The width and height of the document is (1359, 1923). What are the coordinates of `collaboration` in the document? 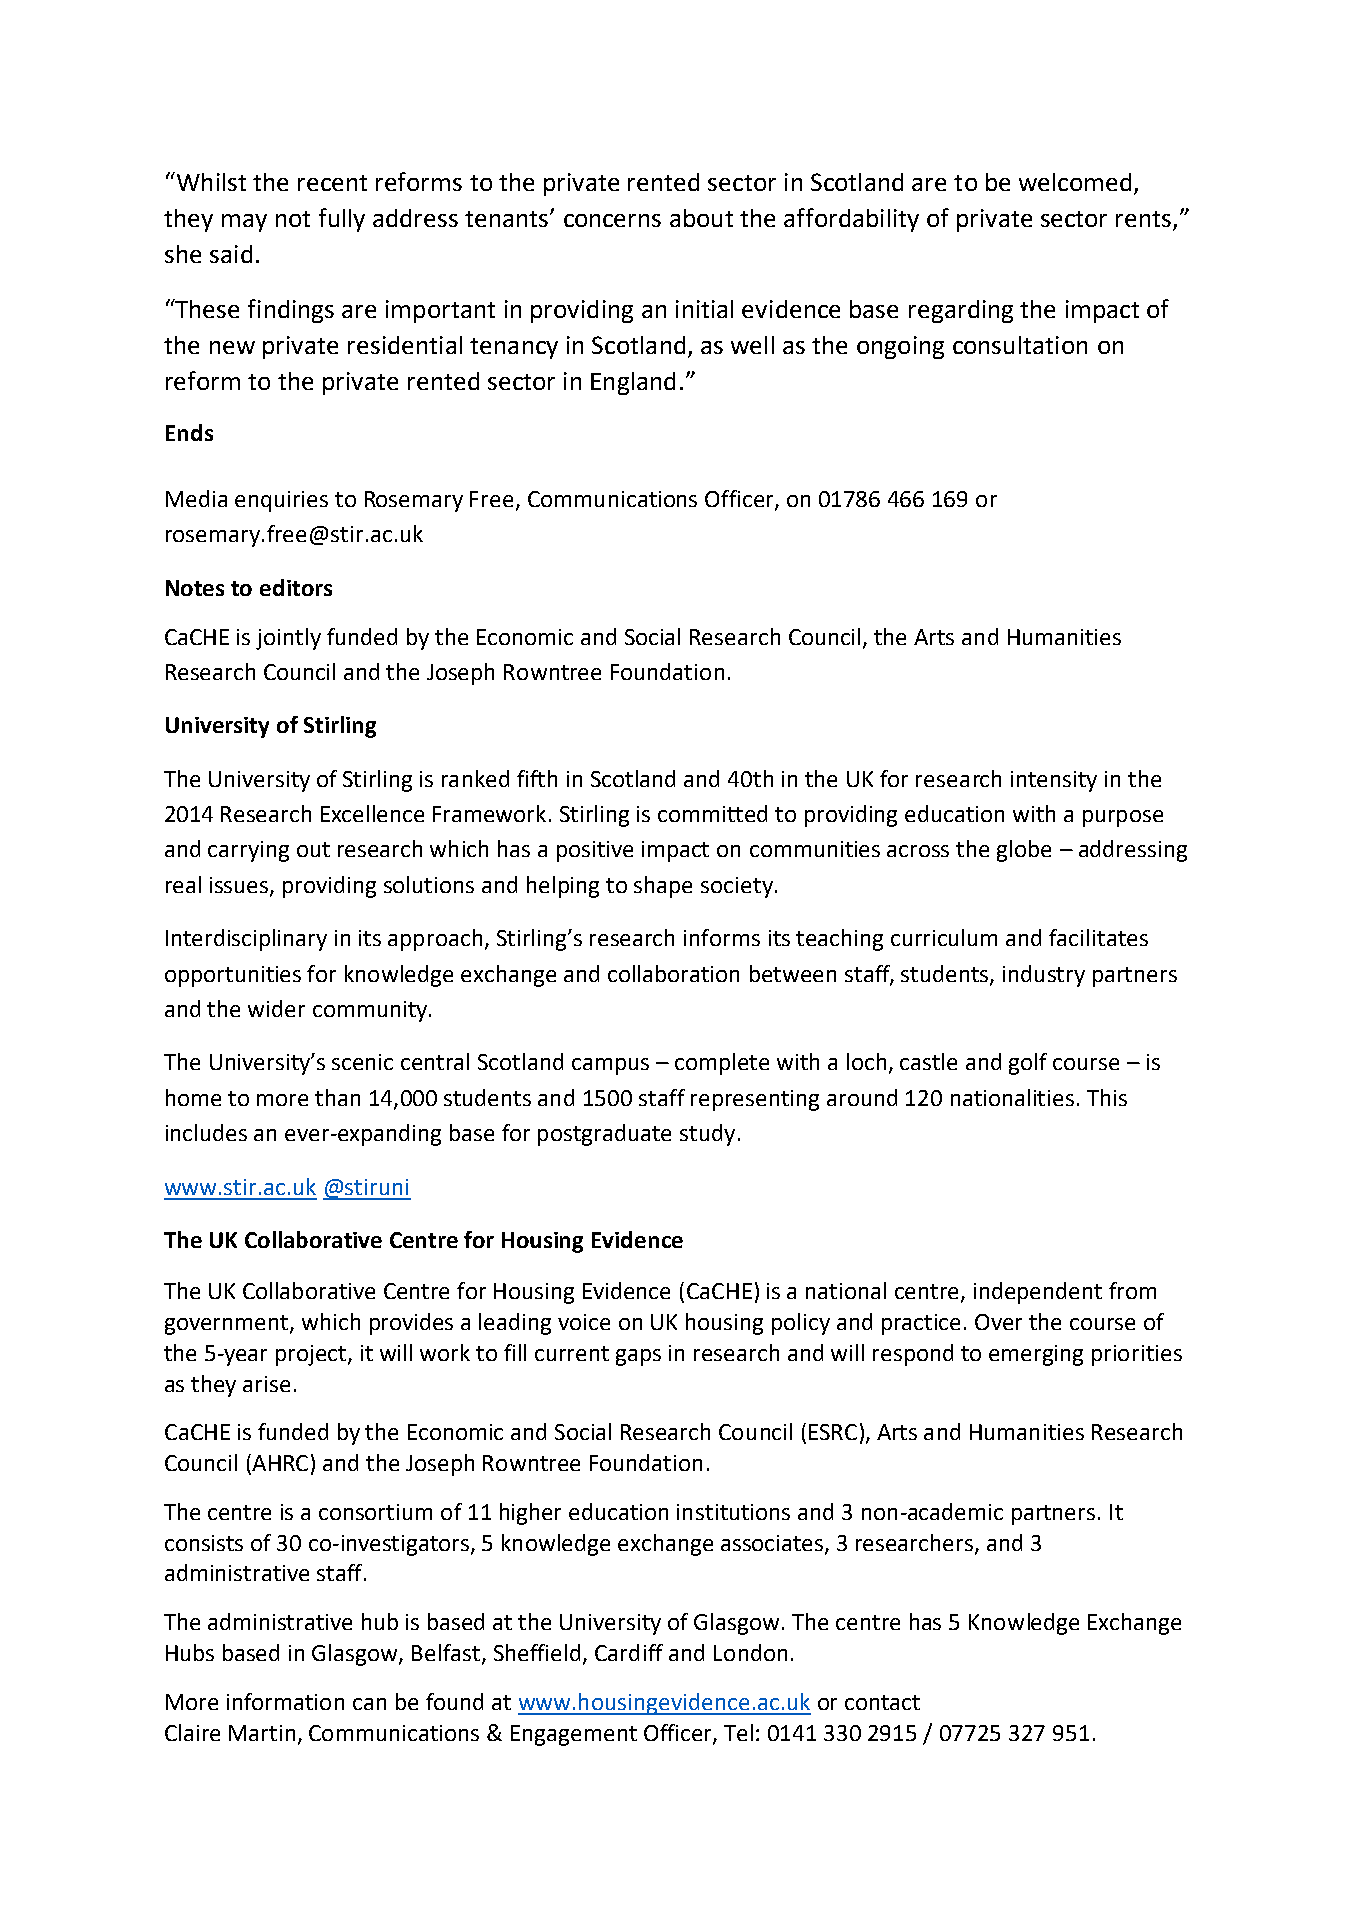 It's located at (673, 973).
